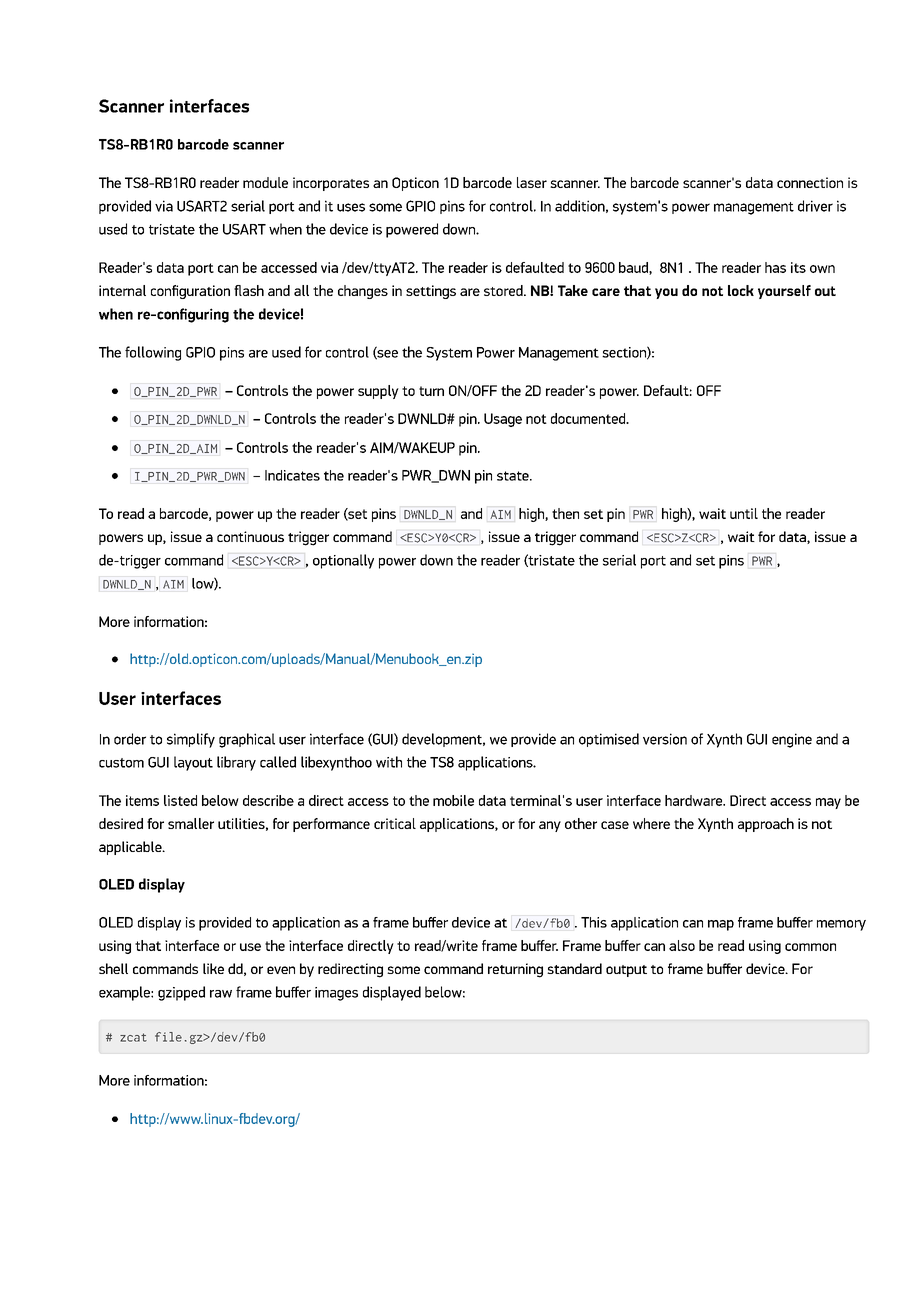 The width and height of the page is (924, 1308). Describe the element at coordinates (153, 353) in the page. I see `following` at that location.
